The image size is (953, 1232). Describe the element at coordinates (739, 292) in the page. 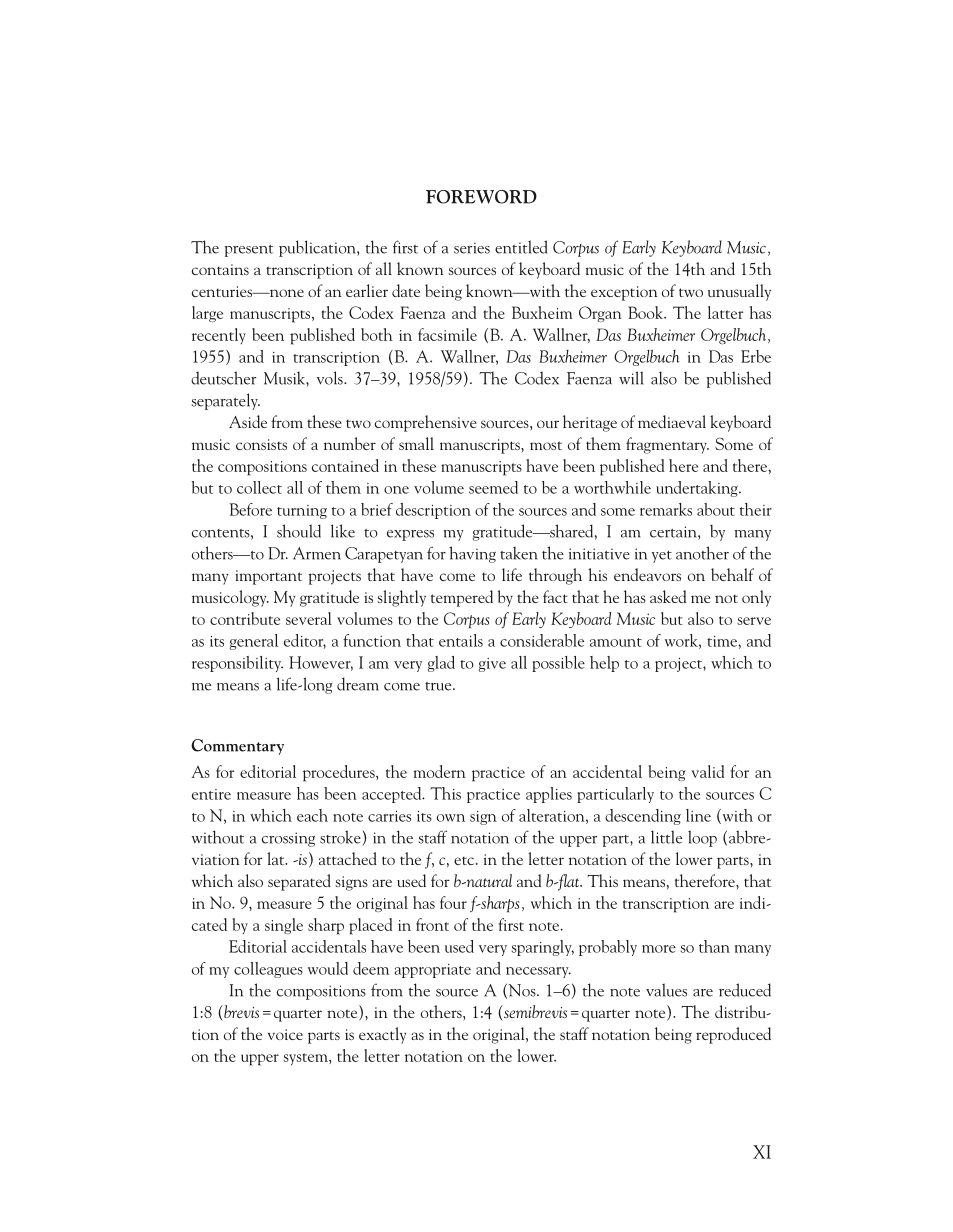

I see `unusually` at that location.
